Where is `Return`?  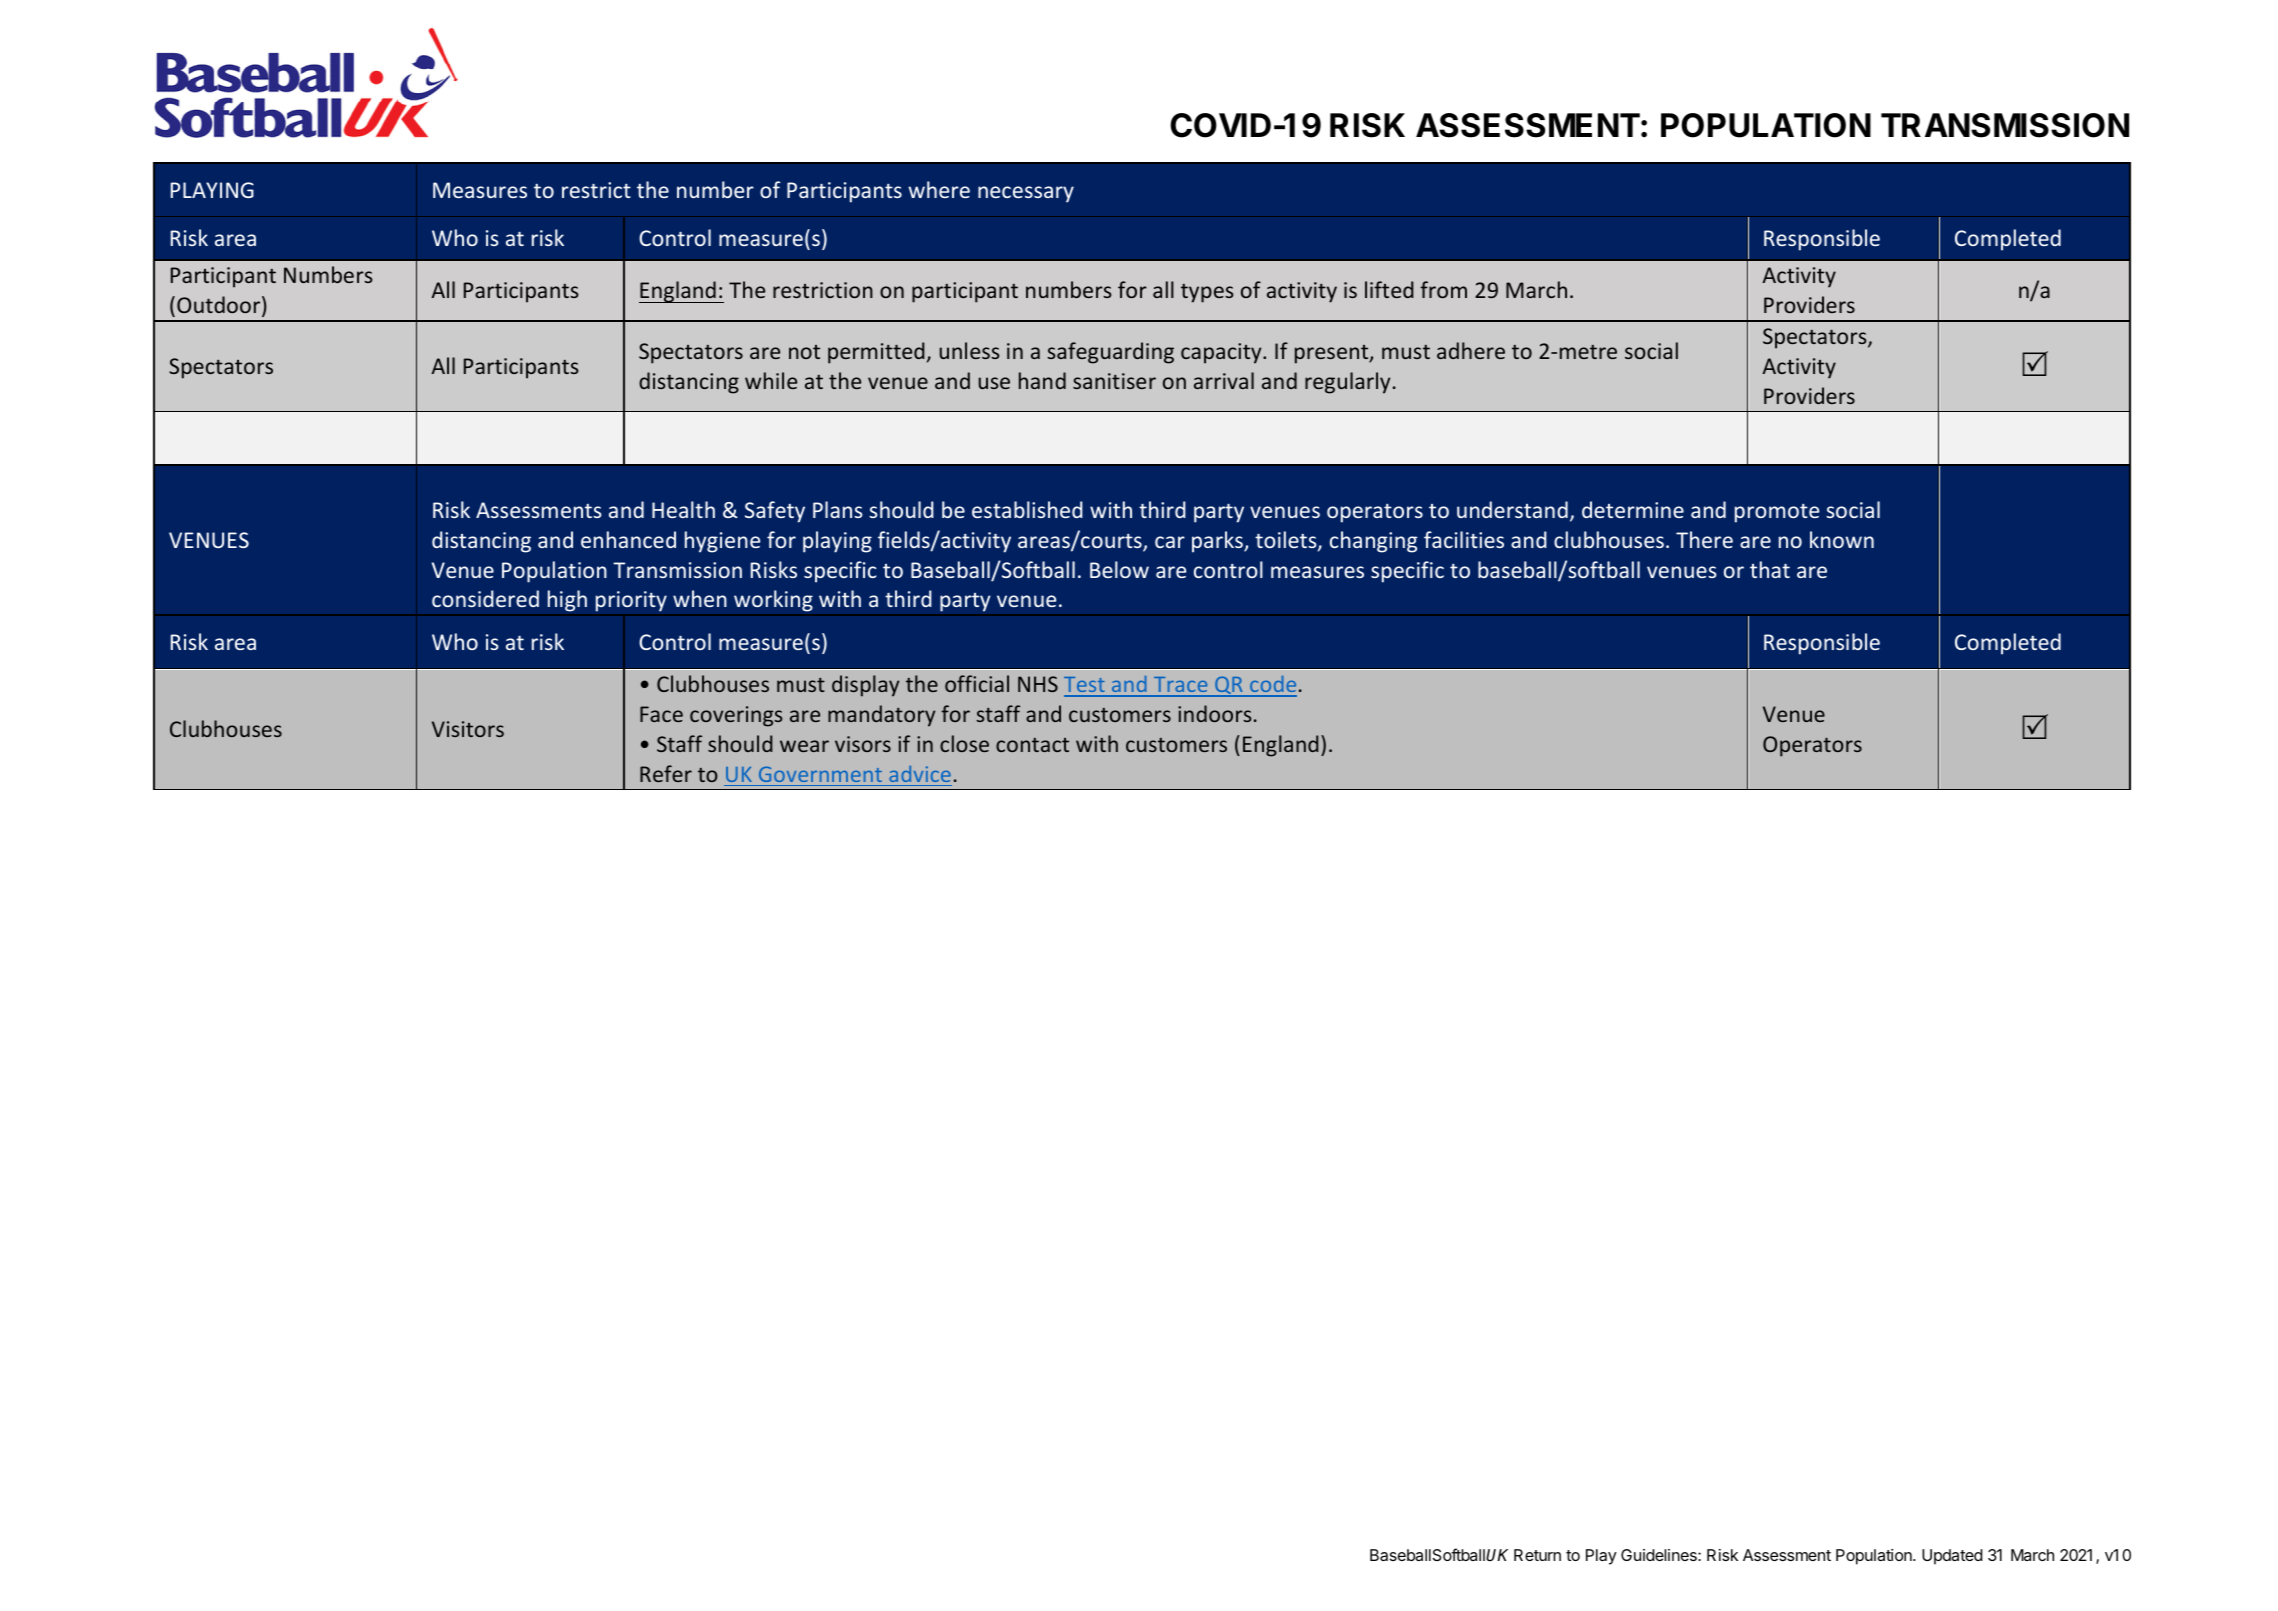 Return is located at coordinates (1537, 1555).
